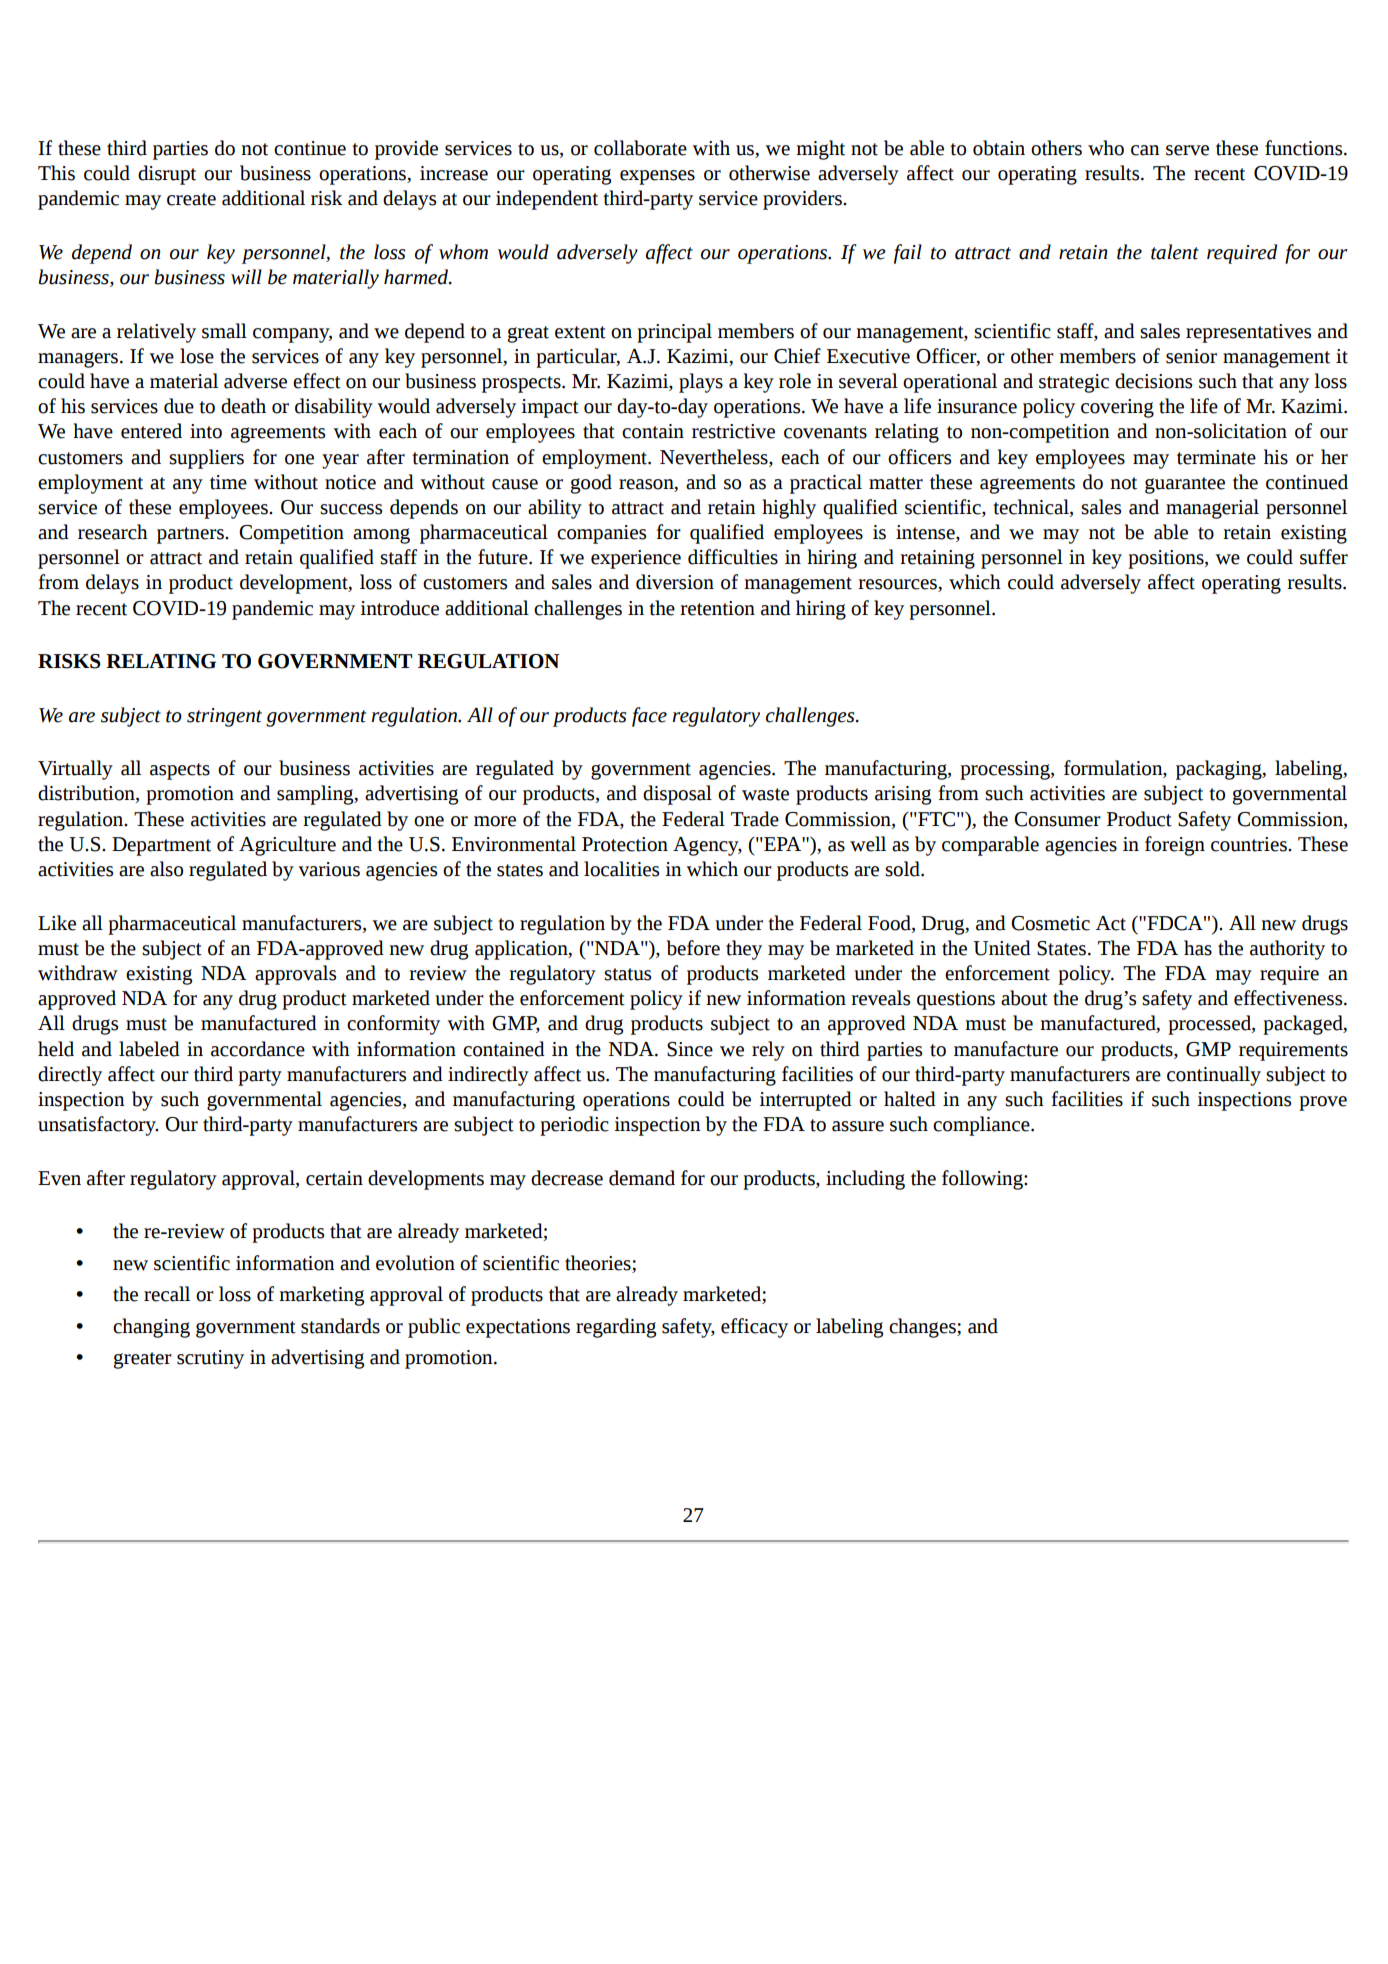 Image resolution: width=1388 pixels, height=1964 pixels. I want to click on create, so click(191, 199).
